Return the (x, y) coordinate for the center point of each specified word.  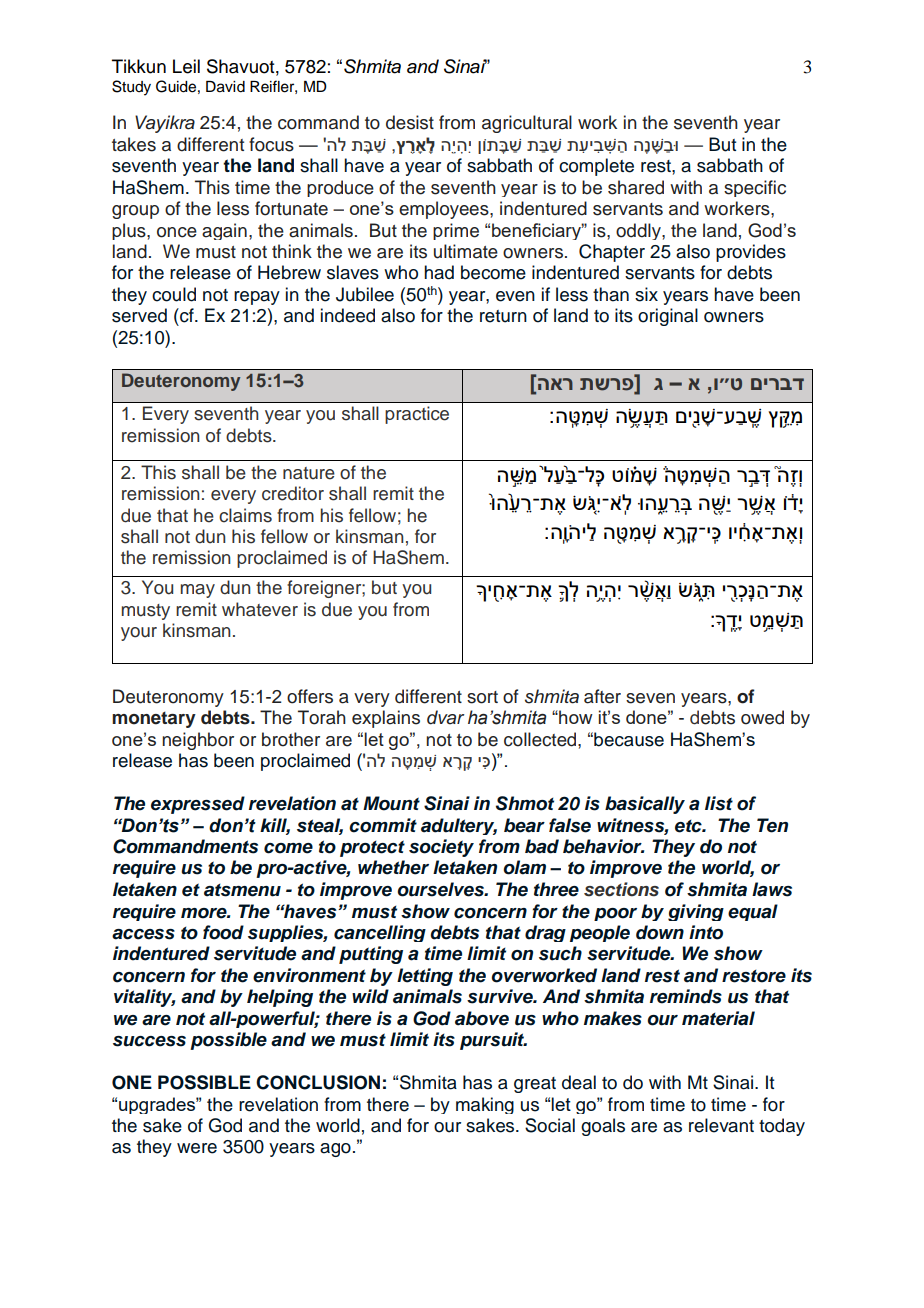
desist (410, 122)
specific (755, 188)
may (198, 591)
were (197, 1148)
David (225, 87)
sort (482, 697)
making (485, 1105)
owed (762, 717)
